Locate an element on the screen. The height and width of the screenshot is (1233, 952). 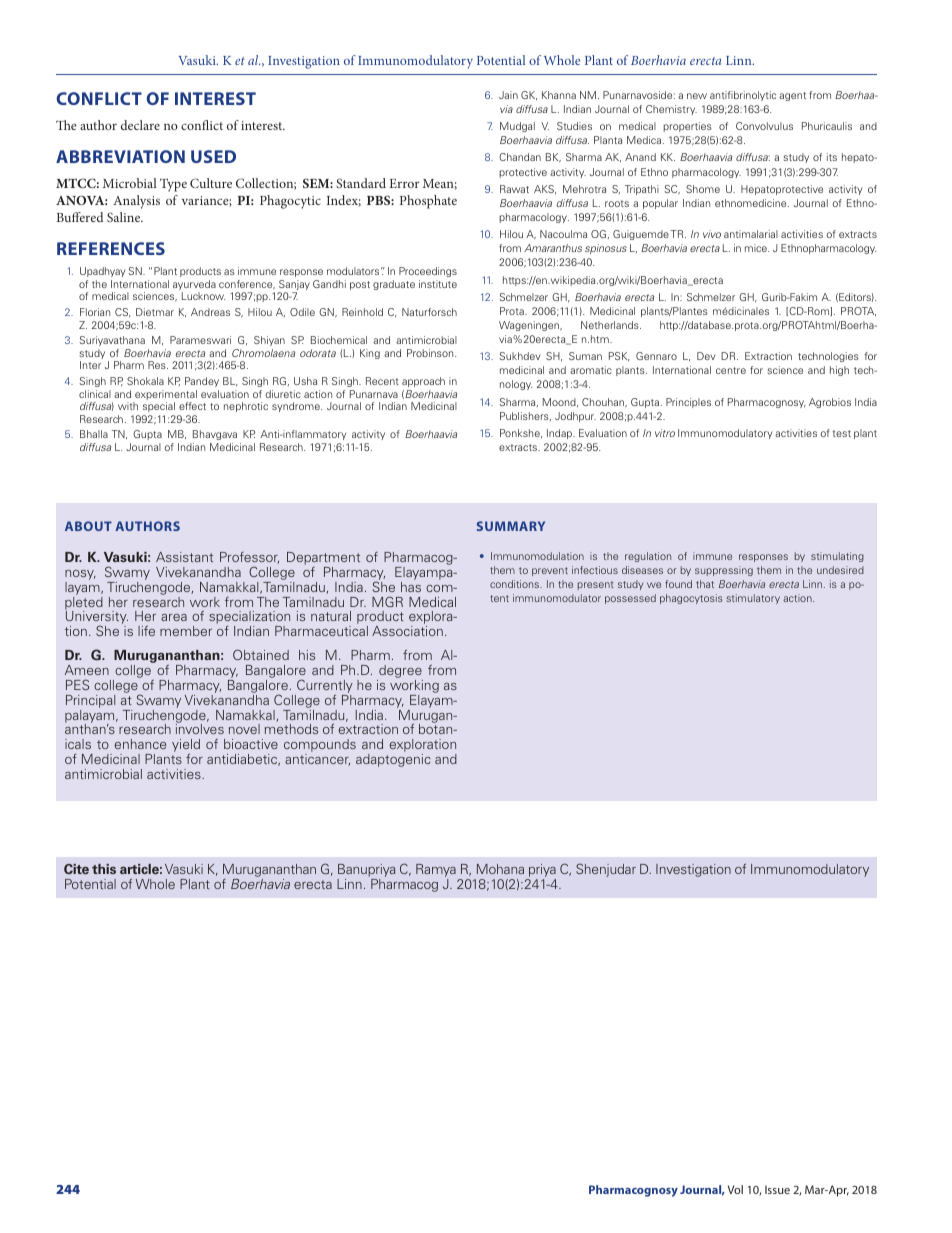
this is located at coordinates (104, 869).
